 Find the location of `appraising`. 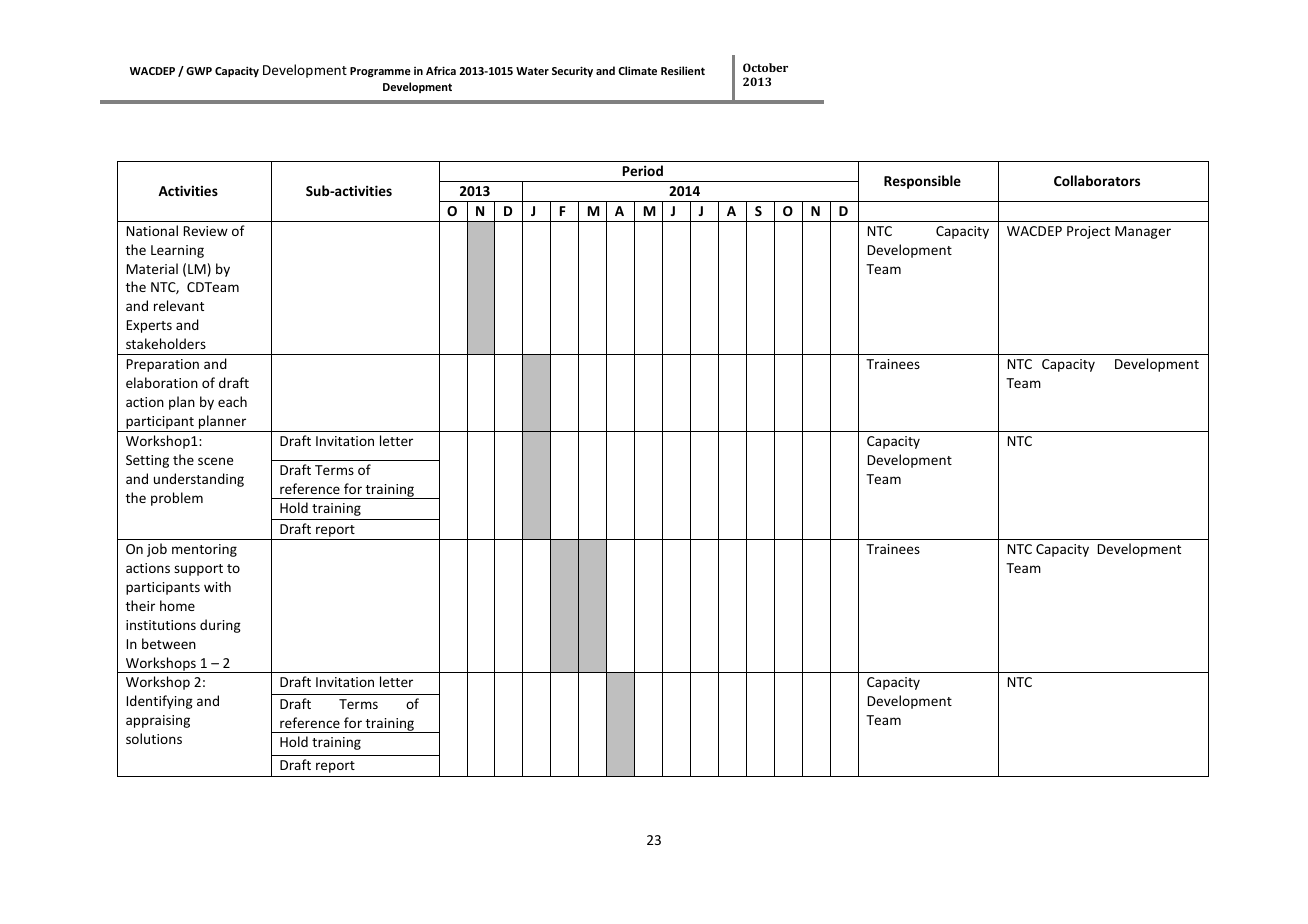

appraising is located at coordinates (158, 721).
